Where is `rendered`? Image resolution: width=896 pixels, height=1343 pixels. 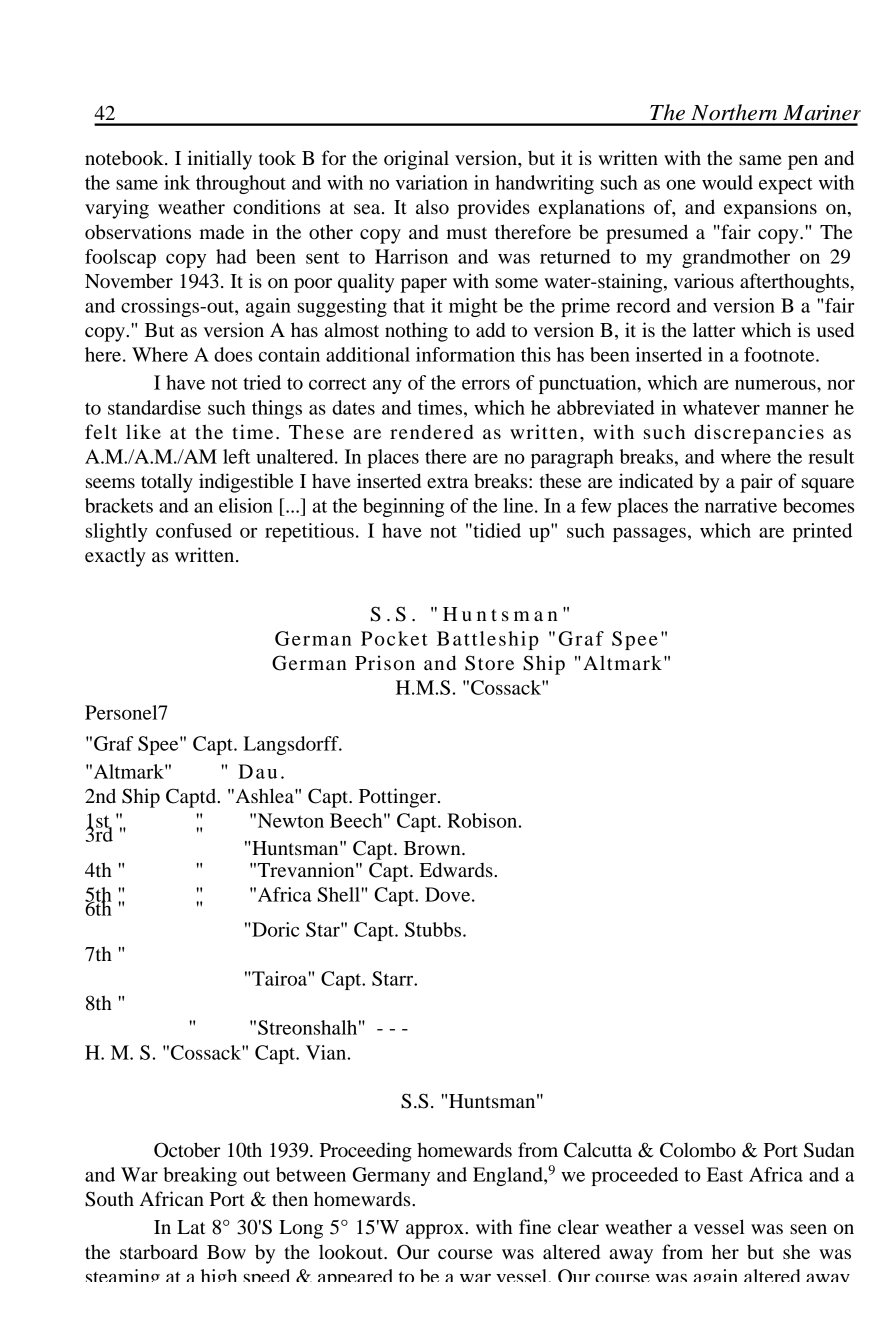 rendered is located at coordinates (431, 432).
